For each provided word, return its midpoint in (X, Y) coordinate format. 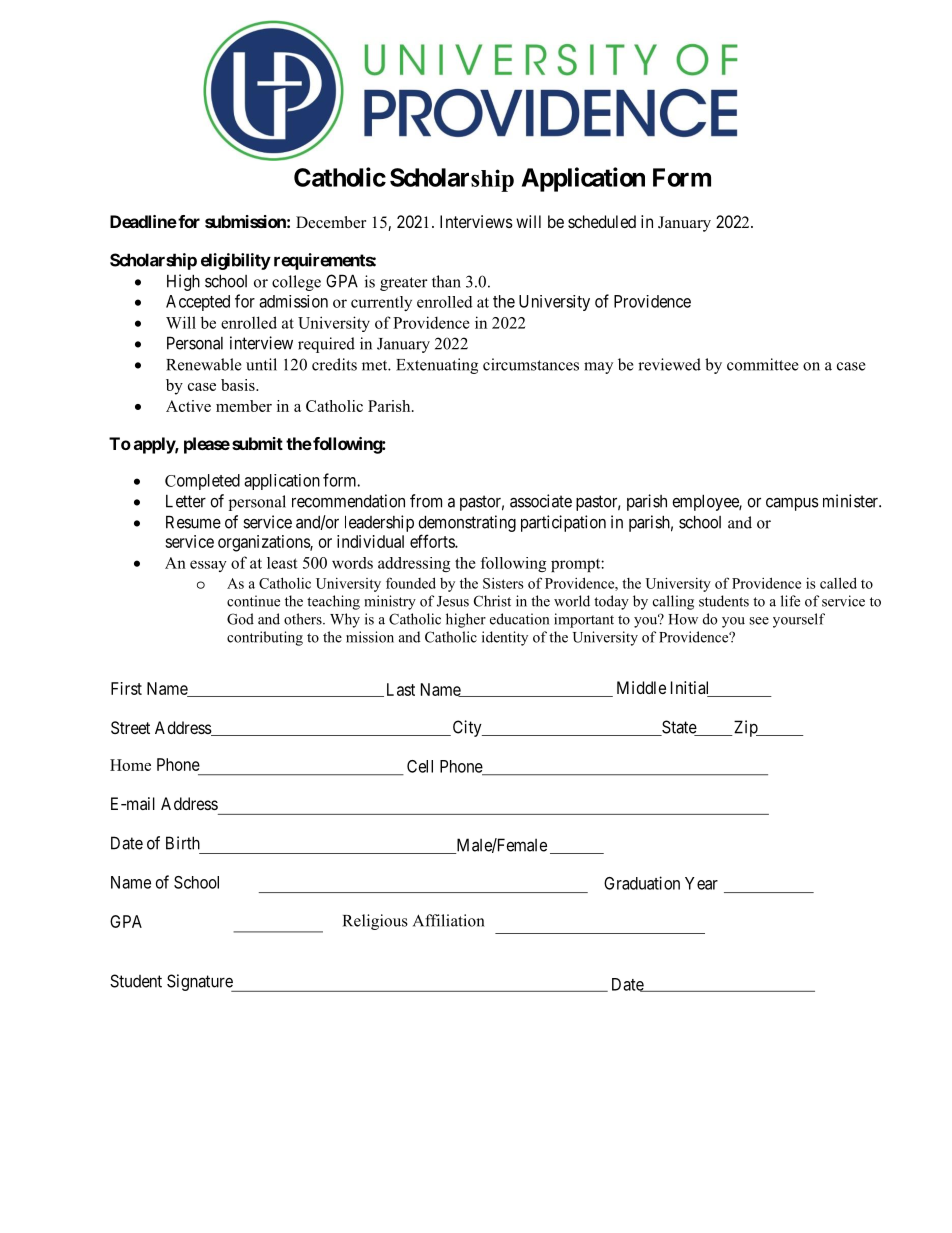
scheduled (602, 221)
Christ (492, 601)
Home (130, 765)
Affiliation (449, 920)
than (446, 281)
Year (701, 883)
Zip (746, 728)
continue (253, 601)
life (790, 601)
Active (188, 406)
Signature (200, 983)
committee (763, 364)
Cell (420, 766)
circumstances (531, 364)
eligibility (236, 261)
